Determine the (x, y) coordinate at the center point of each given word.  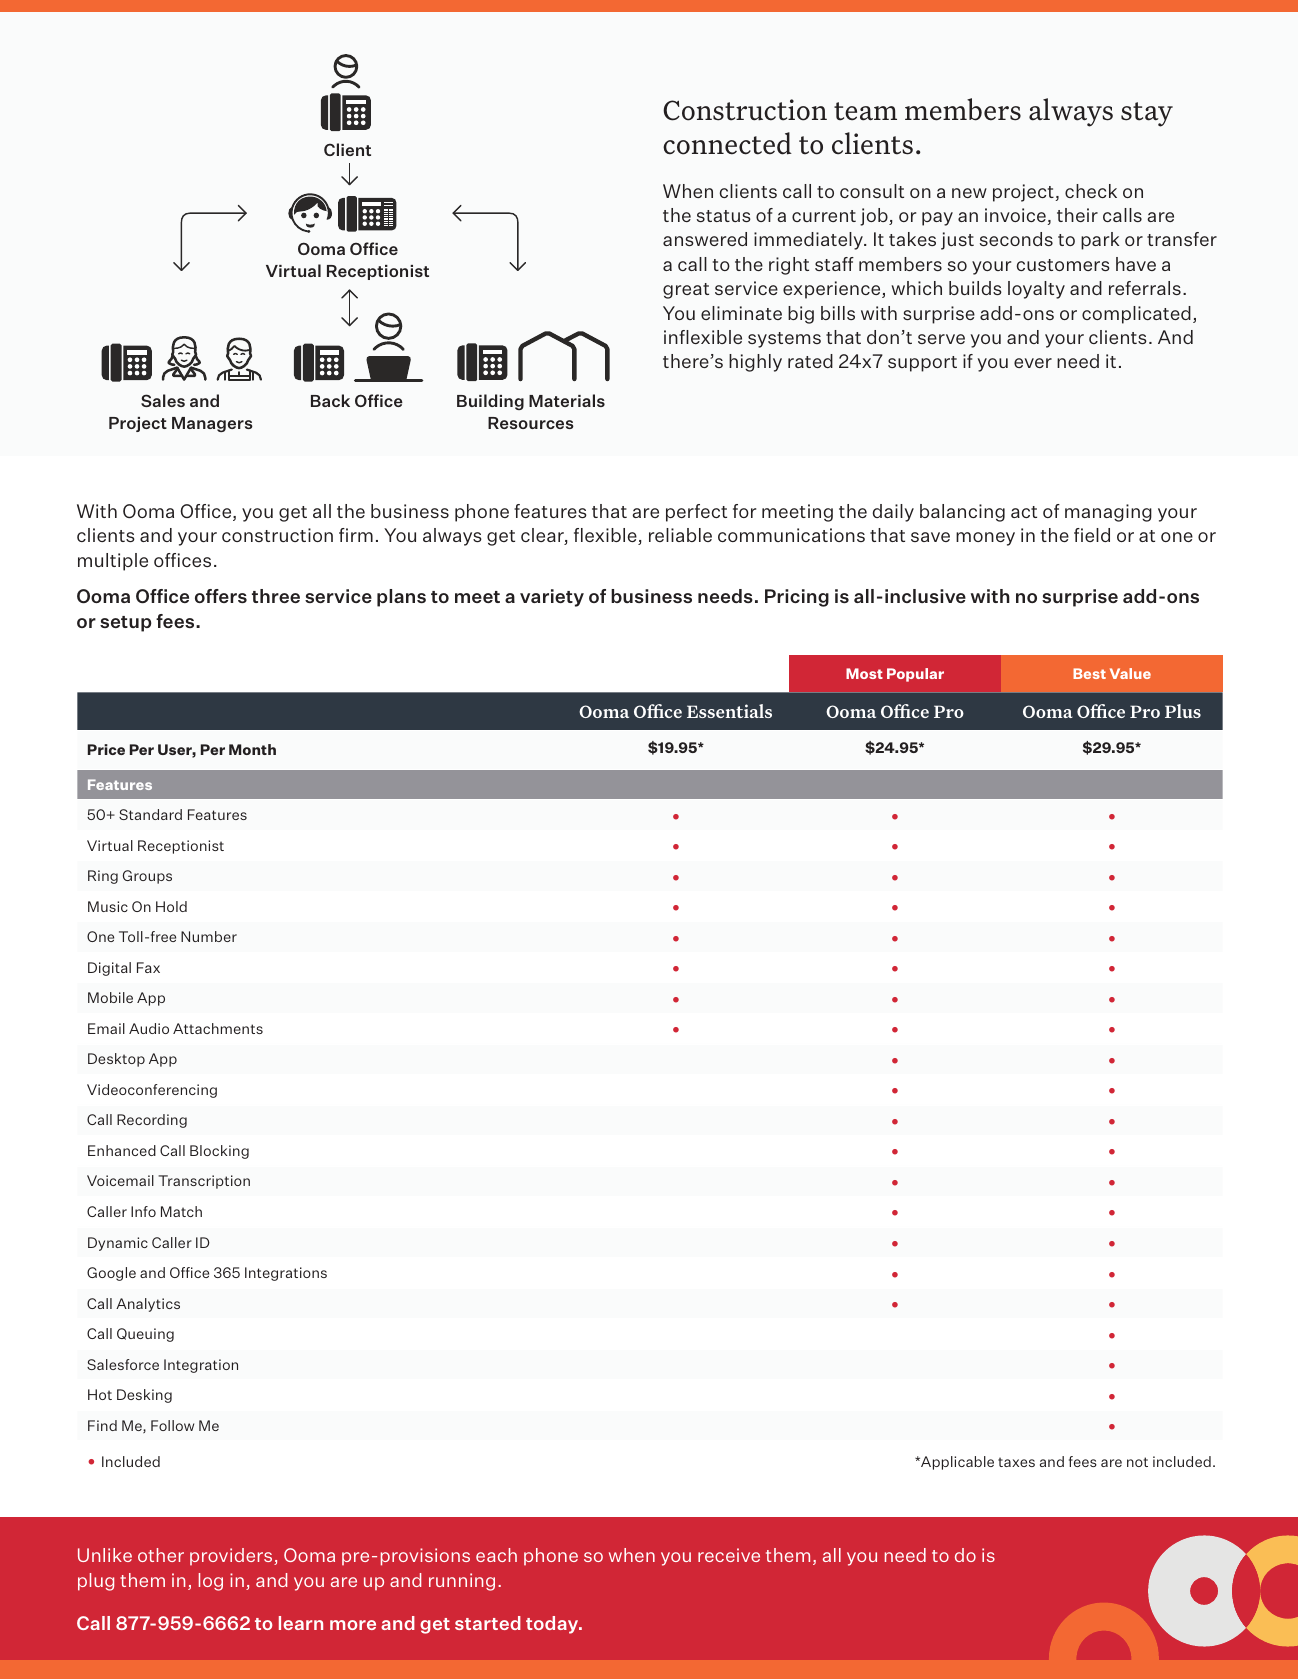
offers (221, 596)
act (1024, 512)
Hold (171, 906)
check (1091, 191)
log (211, 1582)
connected (727, 143)
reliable (680, 535)
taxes (1016, 1462)
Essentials (729, 711)
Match (181, 1211)
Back (330, 400)
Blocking (219, 1152)
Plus (1183, 711)
